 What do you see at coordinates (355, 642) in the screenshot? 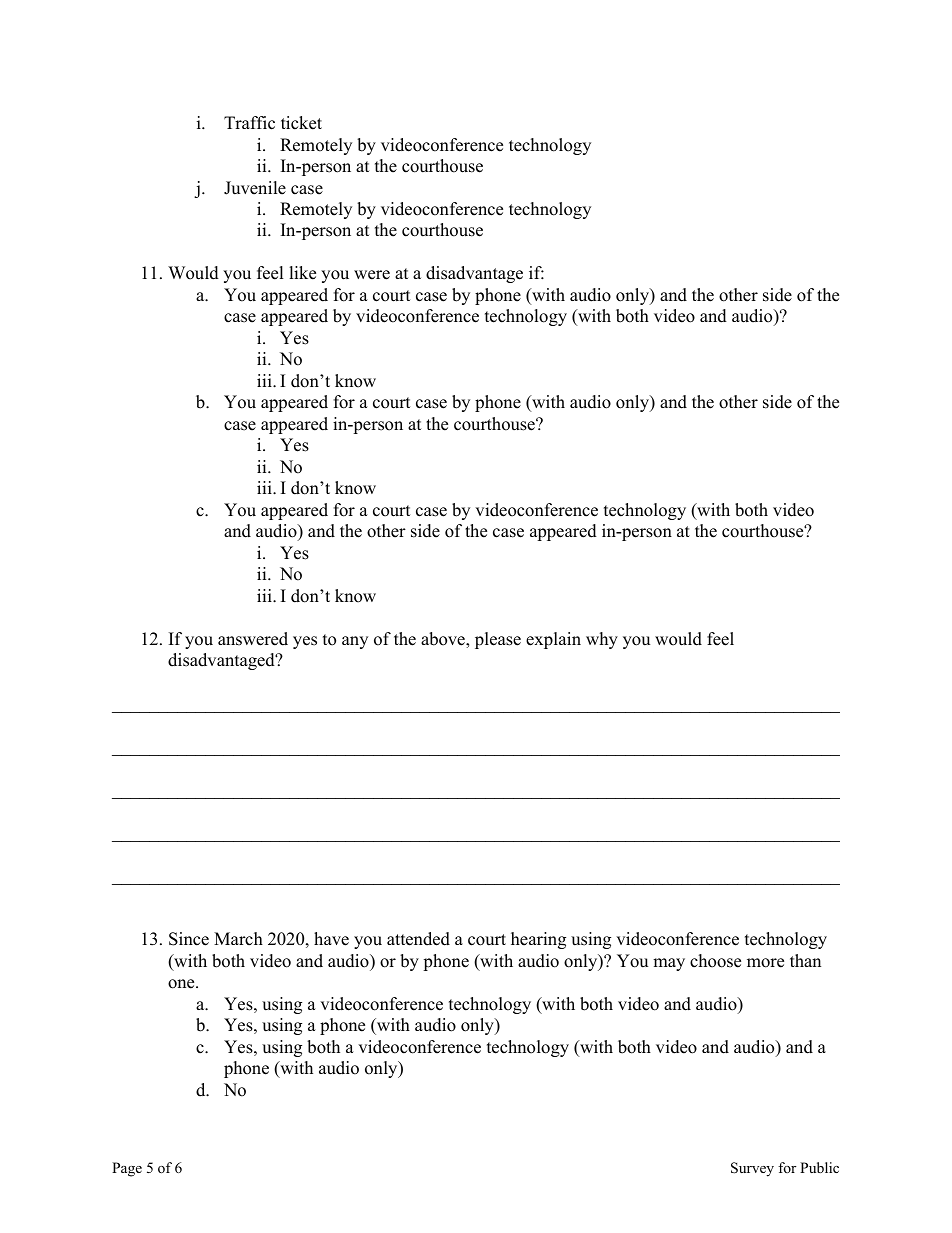
I see `any` at bounding box center [355, 642].
